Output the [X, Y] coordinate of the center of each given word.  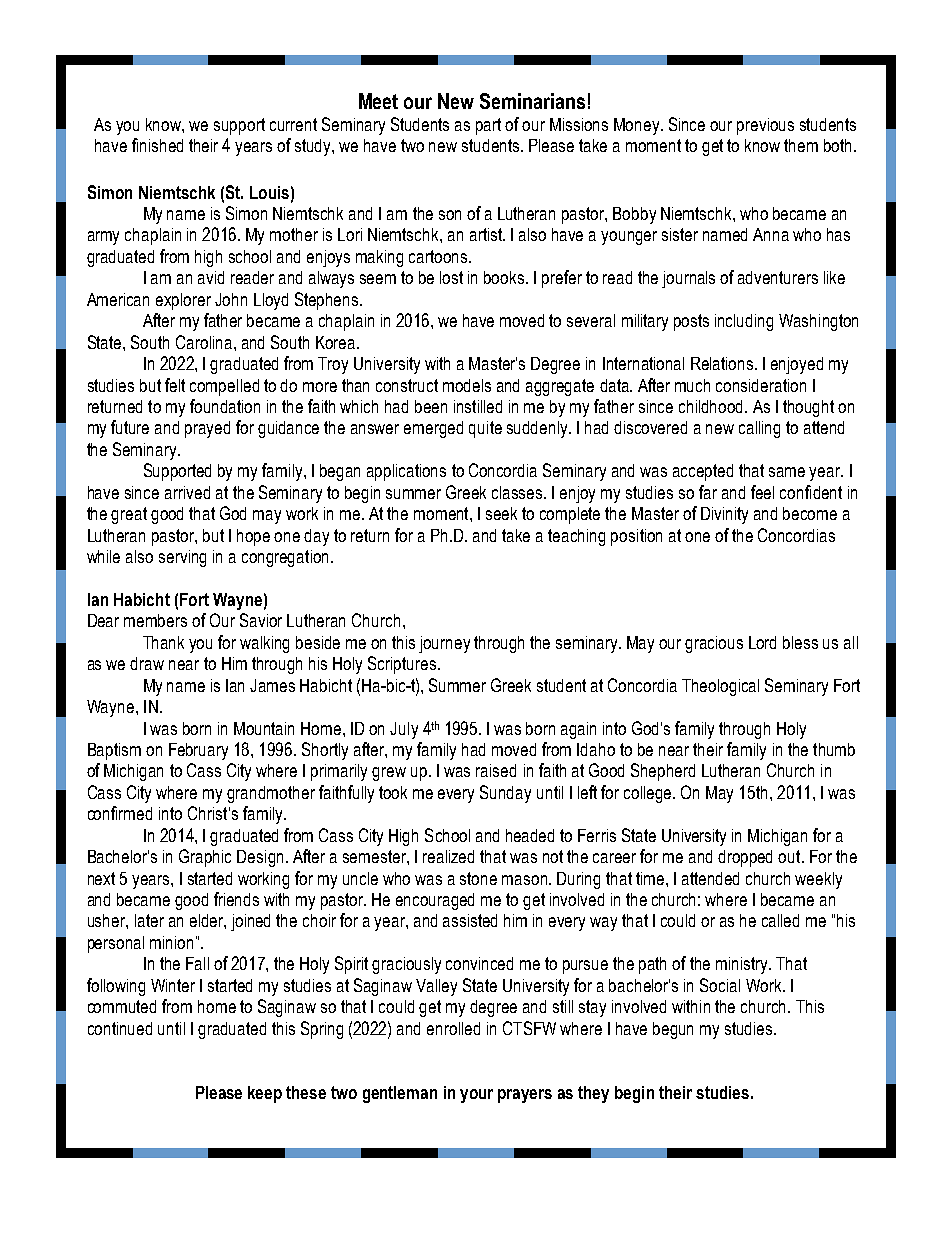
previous [765, 126]
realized [448, 856]
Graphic [205, 858]
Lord [762, 642]
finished [157, 145]
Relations [723, 363]
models [467, 385]
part [488, 126]
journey [444, 644]
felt [175, 385]
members [155, 620]
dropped [745, 858]
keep [265, 1094]
